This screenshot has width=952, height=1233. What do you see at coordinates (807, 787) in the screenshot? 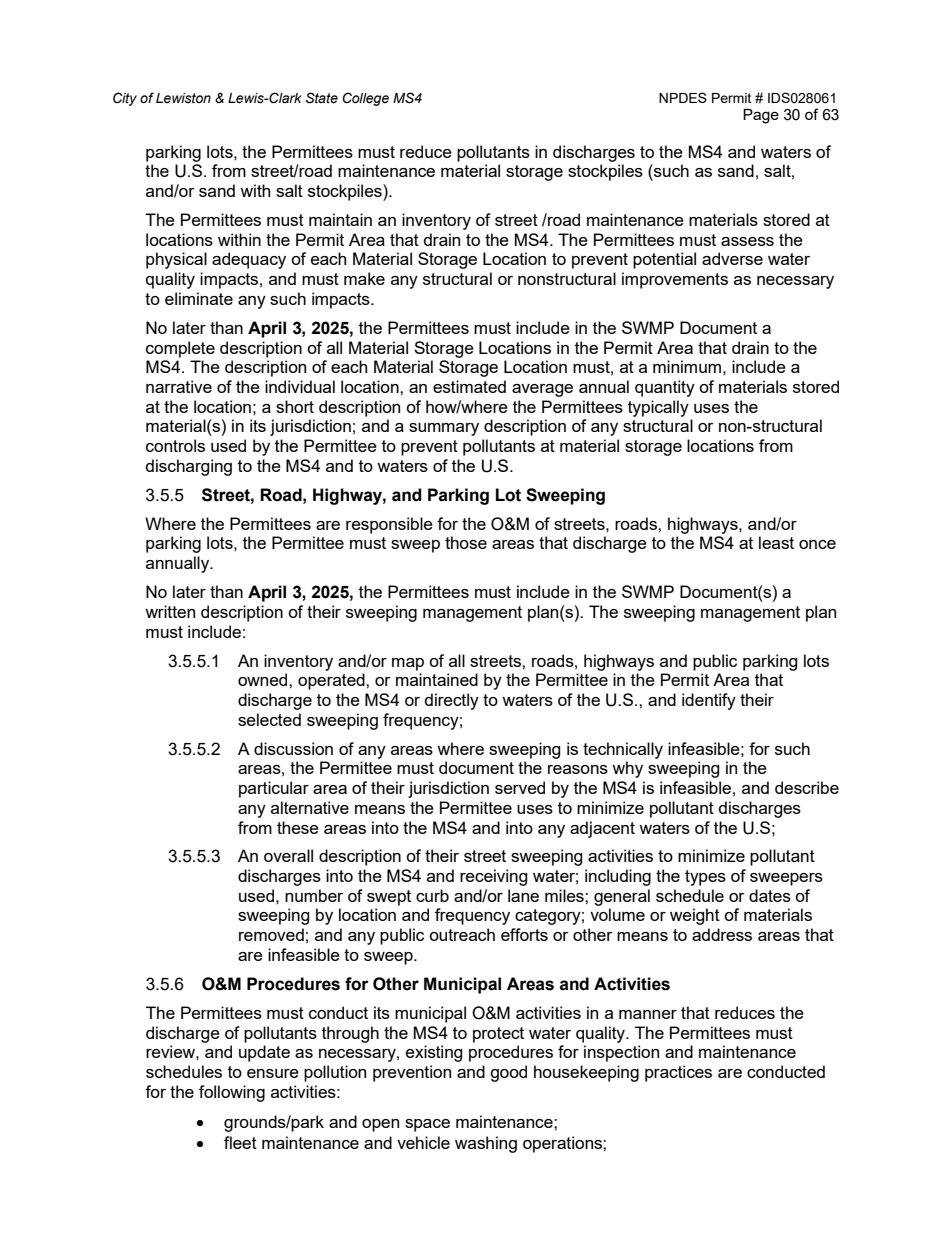
I see `describe` at bounding box center [807, 787].
